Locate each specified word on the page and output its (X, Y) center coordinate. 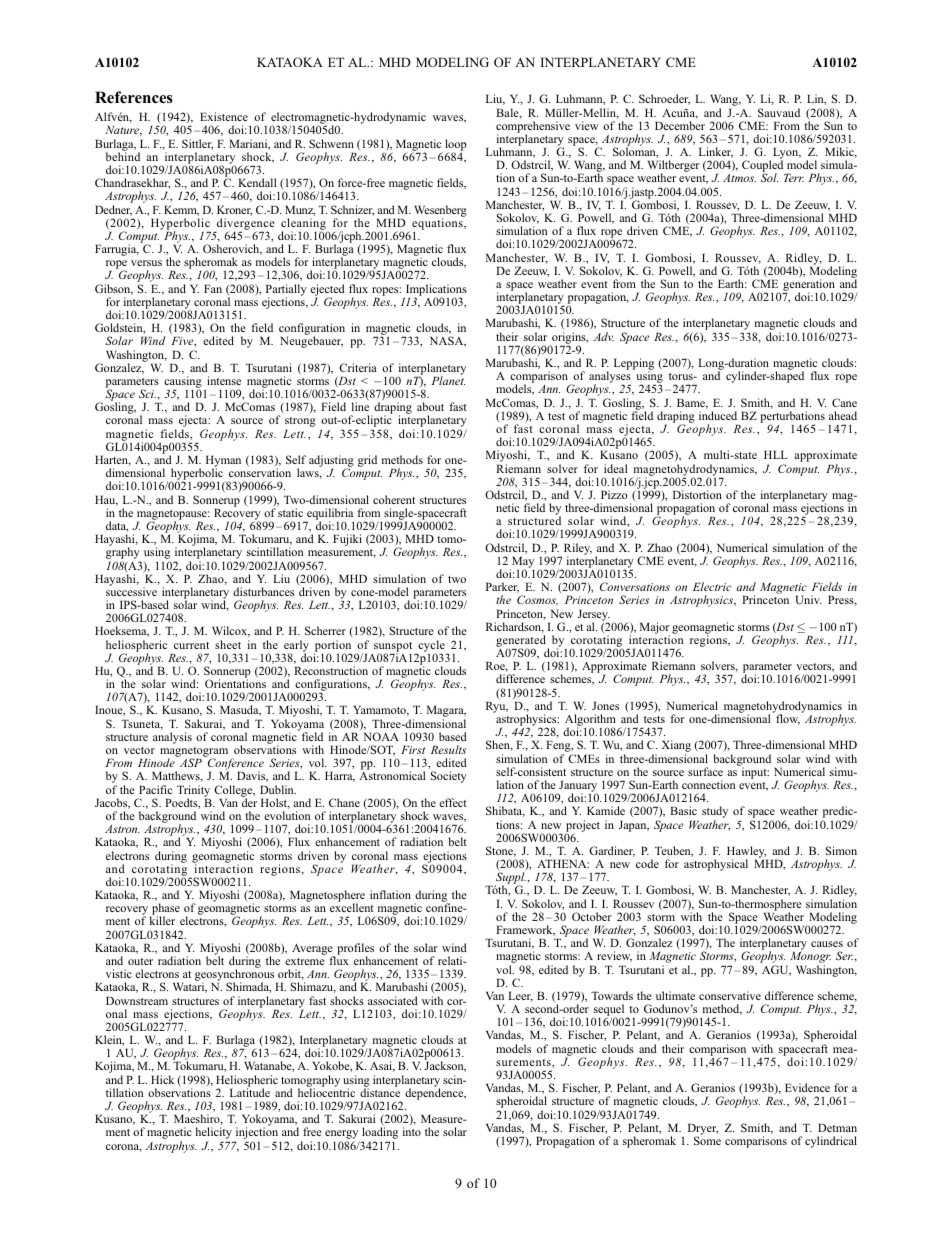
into (412, 1131)
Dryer (703, 1130)
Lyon (787, 154)
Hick (162, 1079)
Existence (224, 116)
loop (455, 146)
